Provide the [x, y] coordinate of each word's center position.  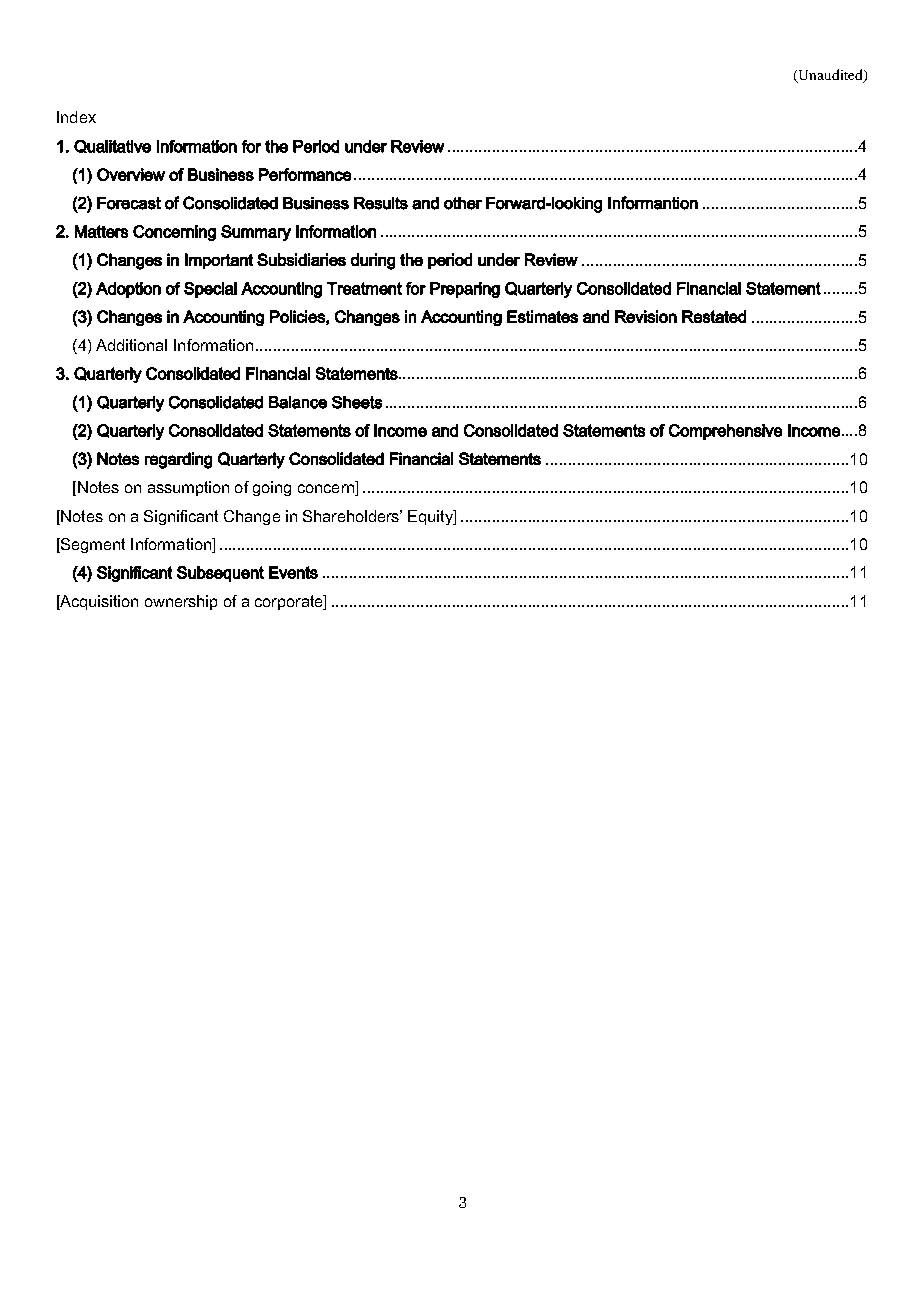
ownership [181, 602]
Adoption [128, 290]
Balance [298, 402]
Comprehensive [725, 432]
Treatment [364, 288]
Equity [431, 517]
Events [293, 572]
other [463, 203]
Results [381, 203]
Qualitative [112, 146]
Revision [646, 316]
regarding [178, 460]
